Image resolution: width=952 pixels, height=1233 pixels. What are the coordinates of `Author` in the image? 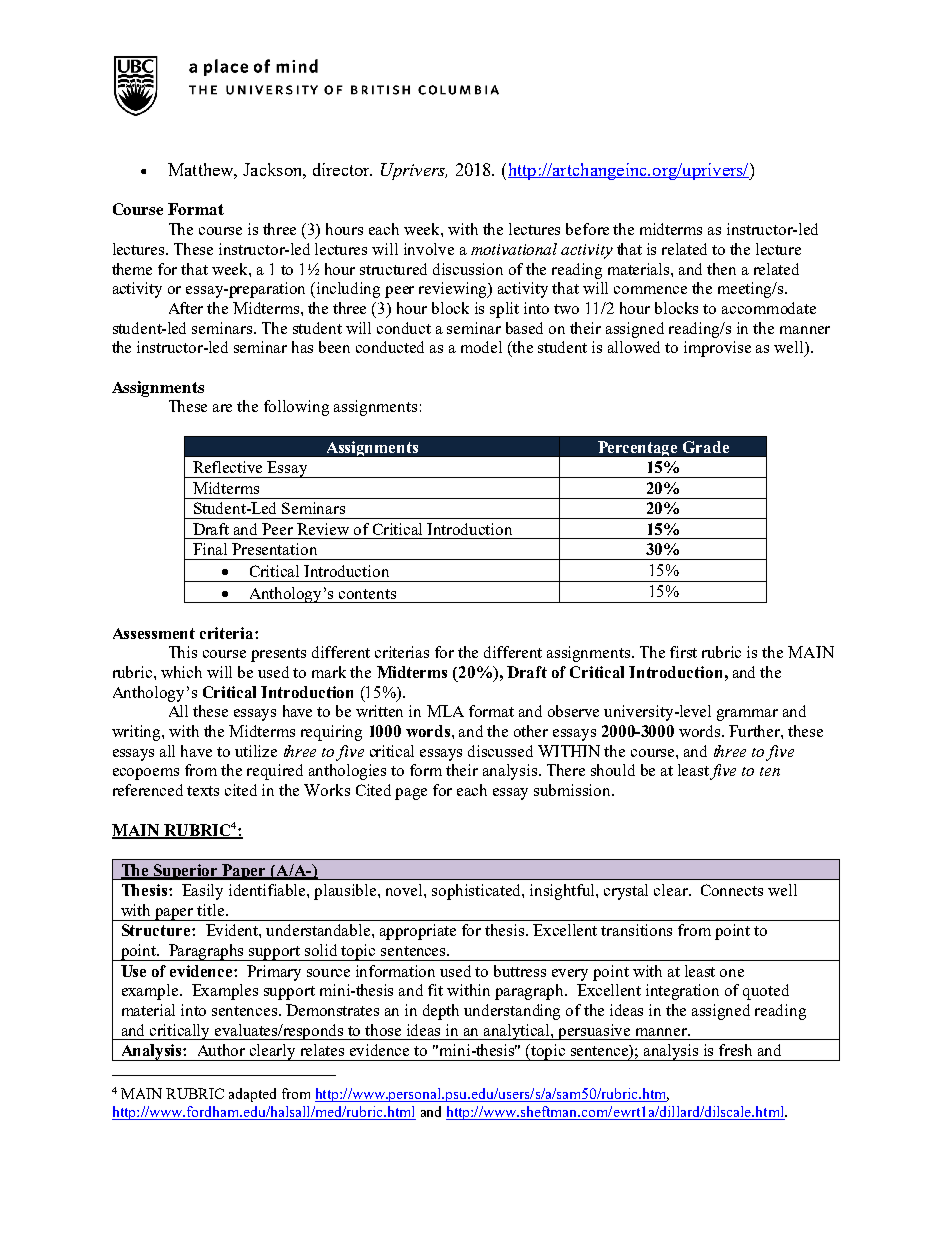 It's located at (221, 1050).
